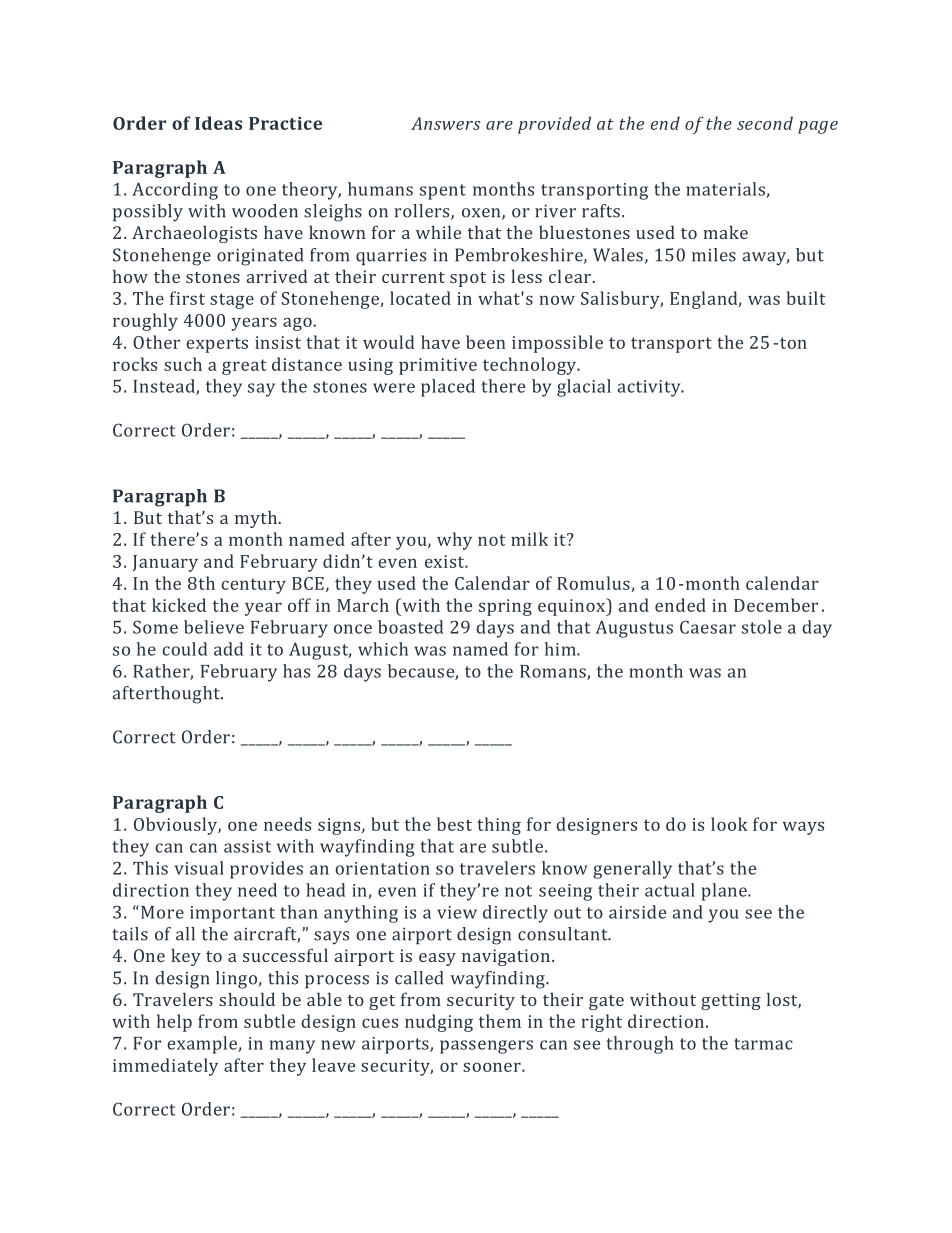  I want to click on Ideas, so click(218, 123).
